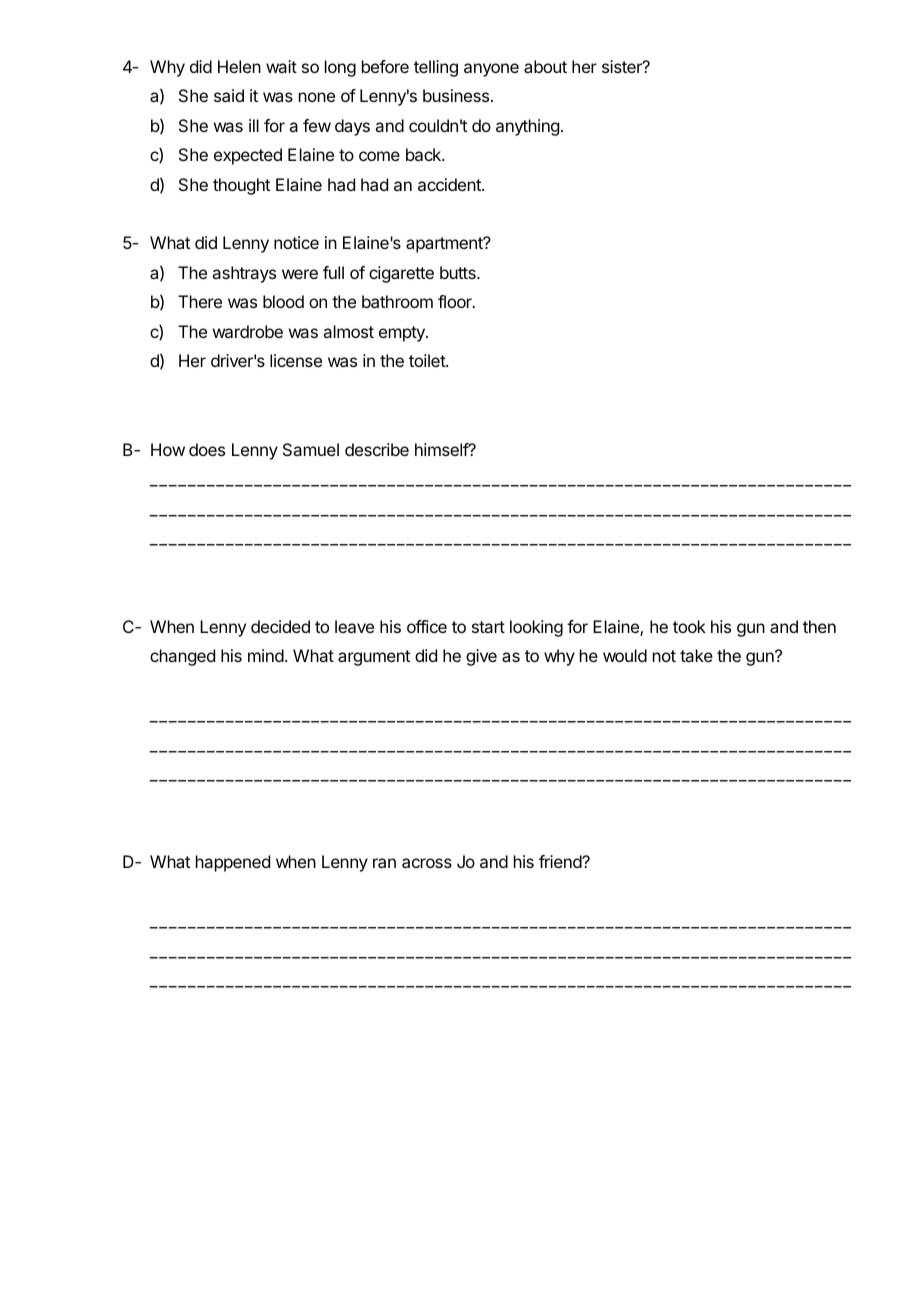 Image resolution: width=924 pixels, height=1308 pixels. Describe the element at coordinates (296, 360) in the screenshot. I see `license` at that location.
